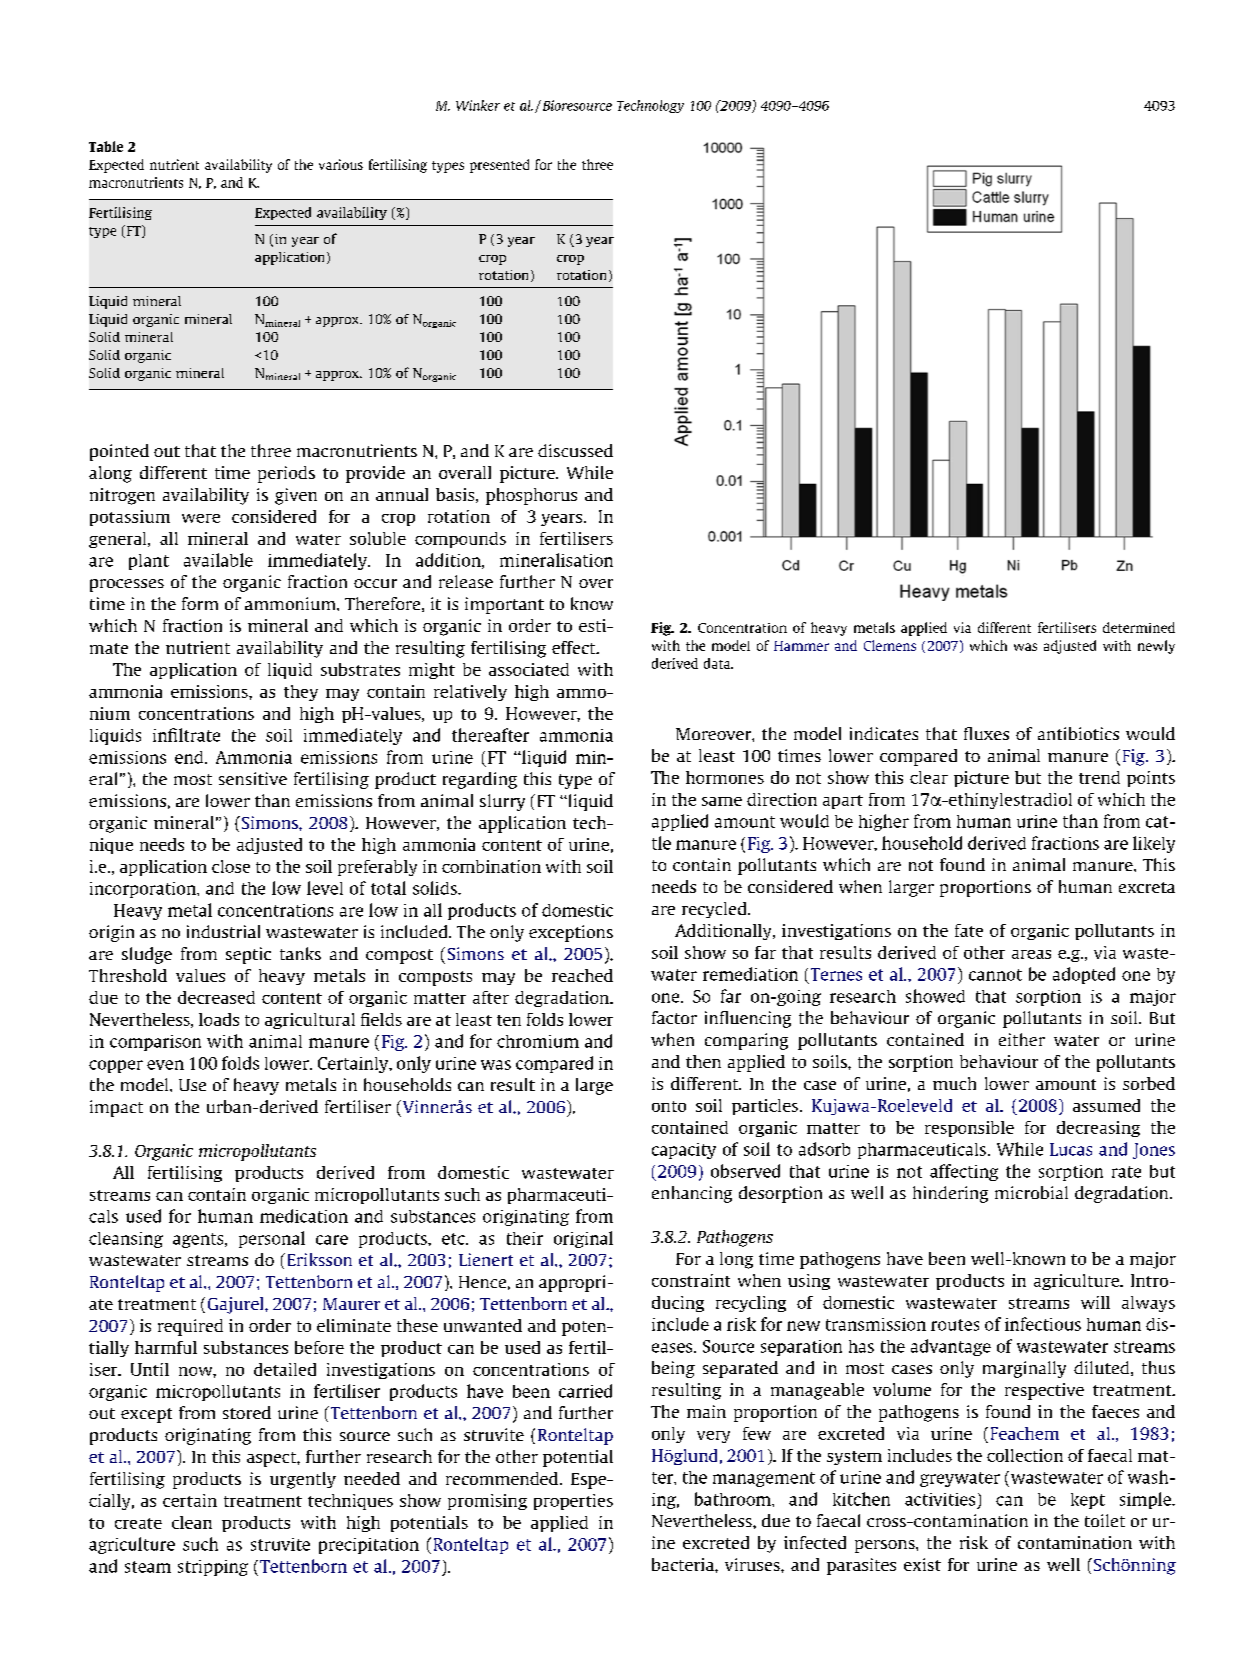 The image size is (1244, 1659). I want to click on presented, so click(499, 166).
